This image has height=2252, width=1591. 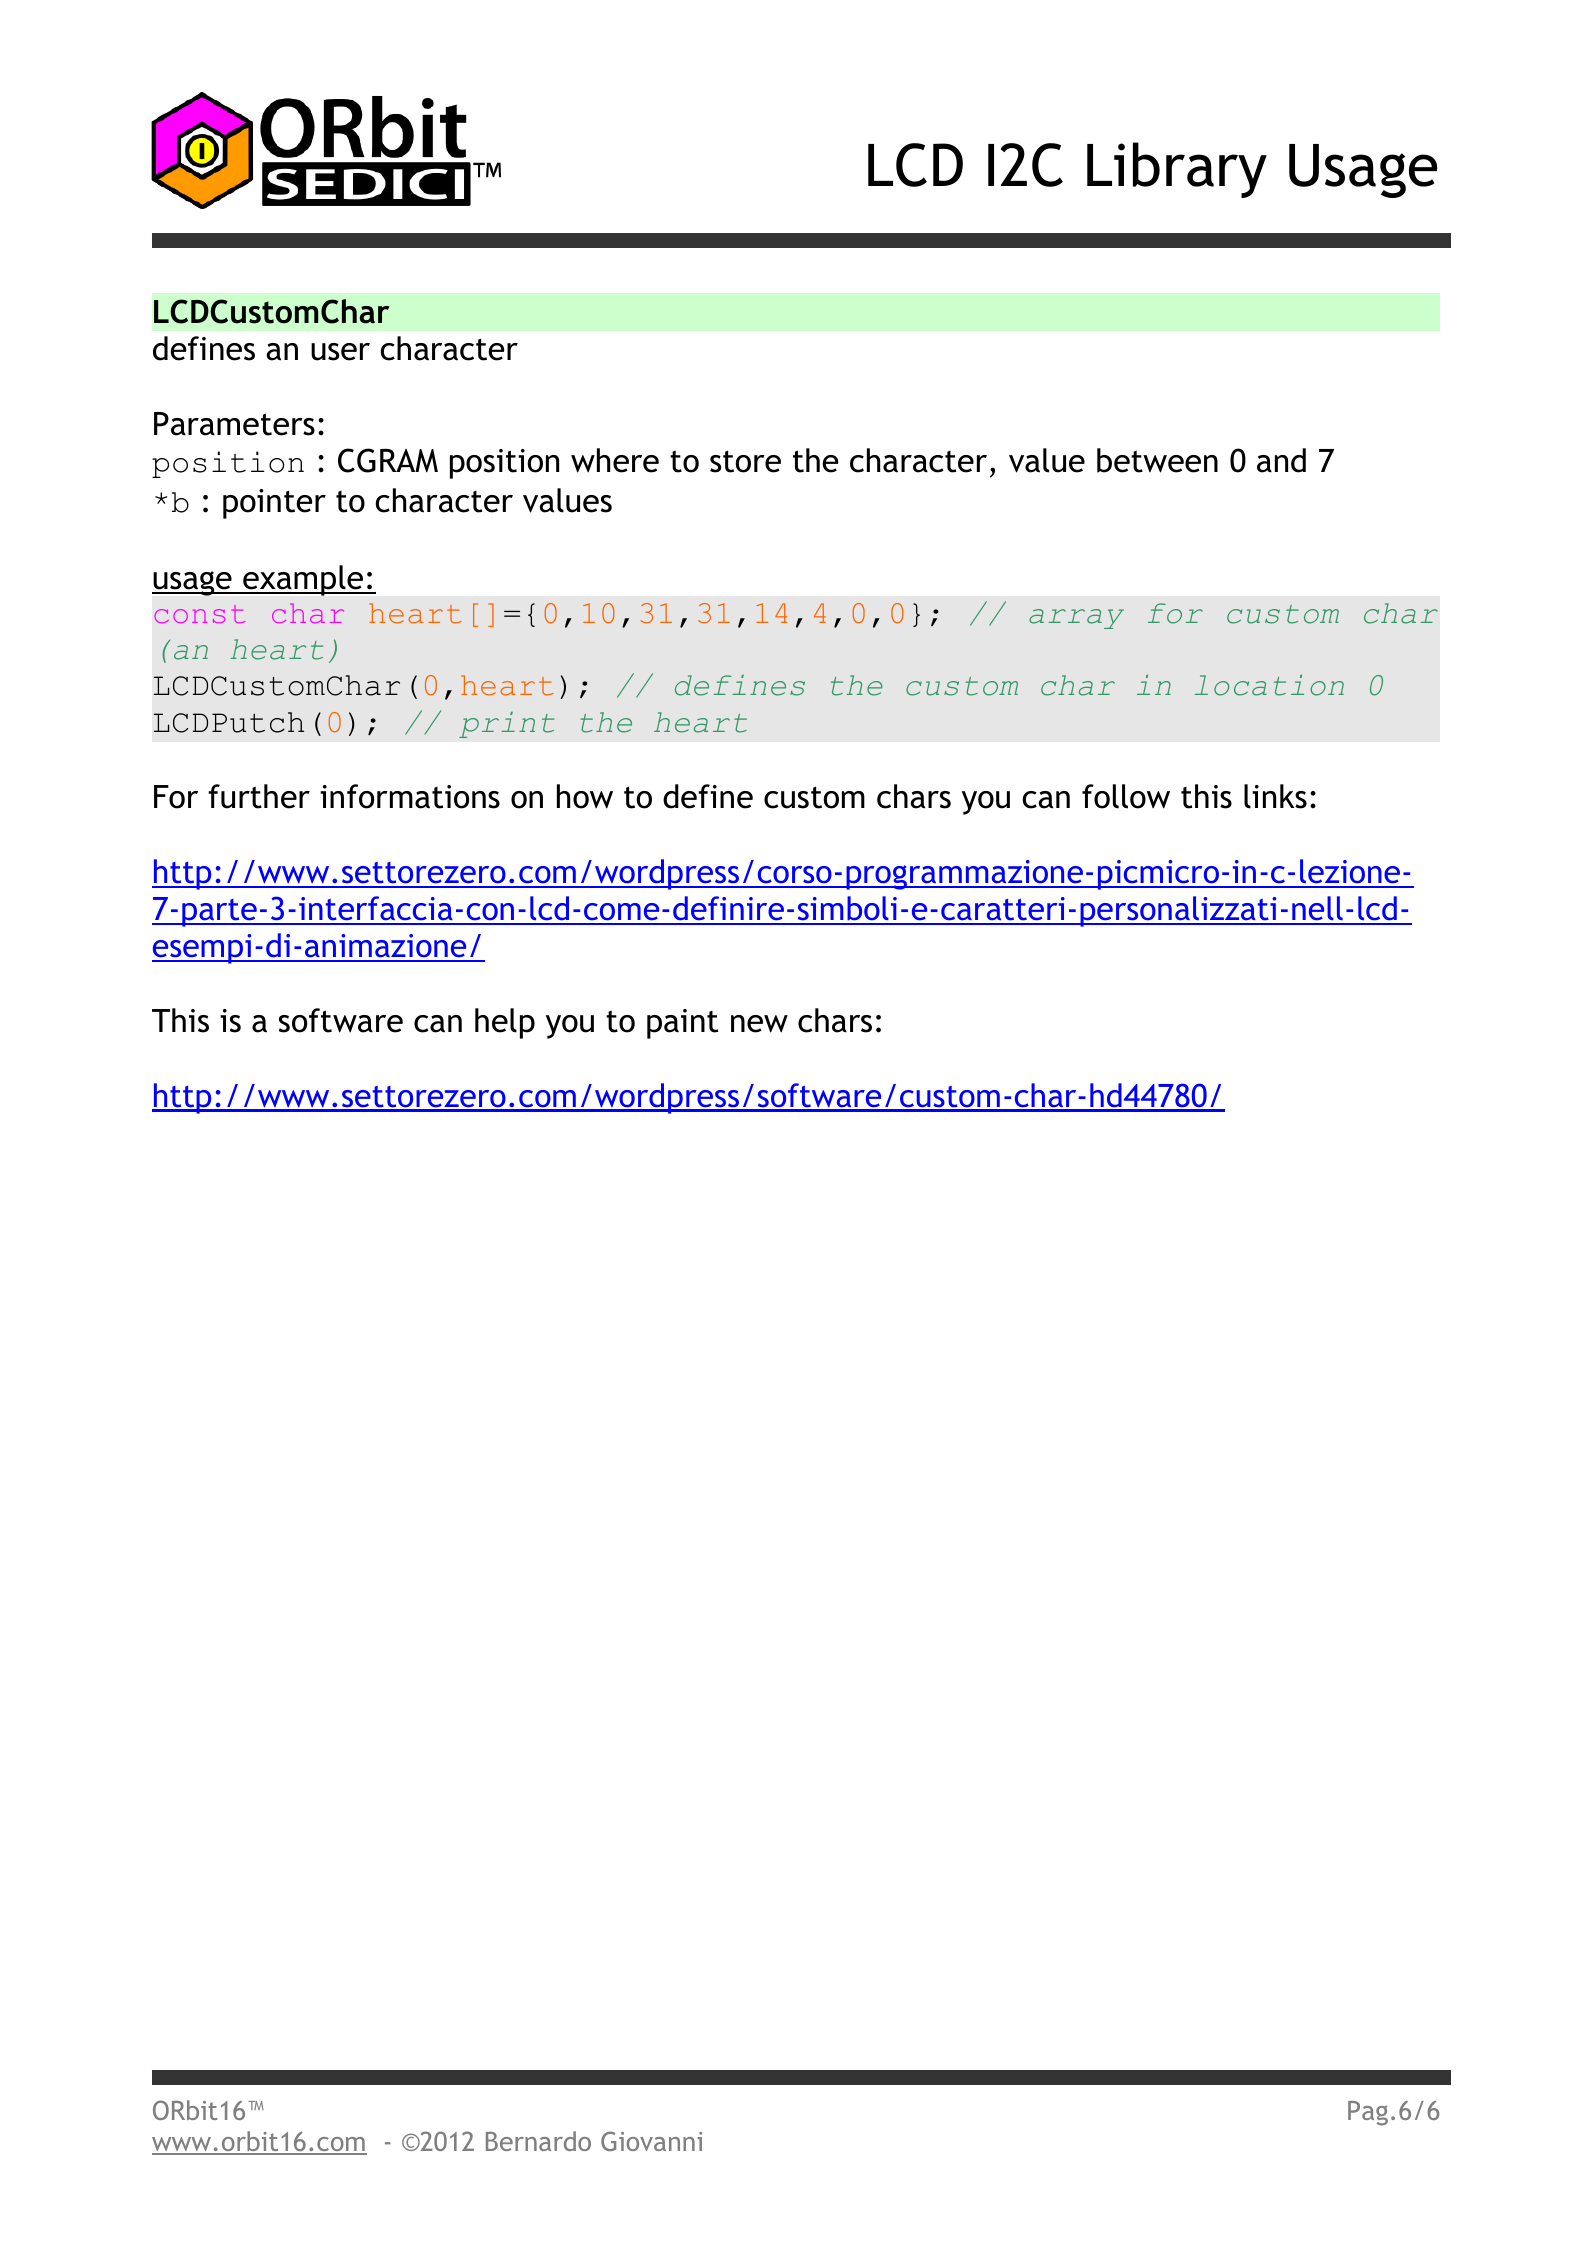 What do you see at coordinates (538, 2141) in the image?
I see `Bernardo` at bounding box center [538, 2141].
